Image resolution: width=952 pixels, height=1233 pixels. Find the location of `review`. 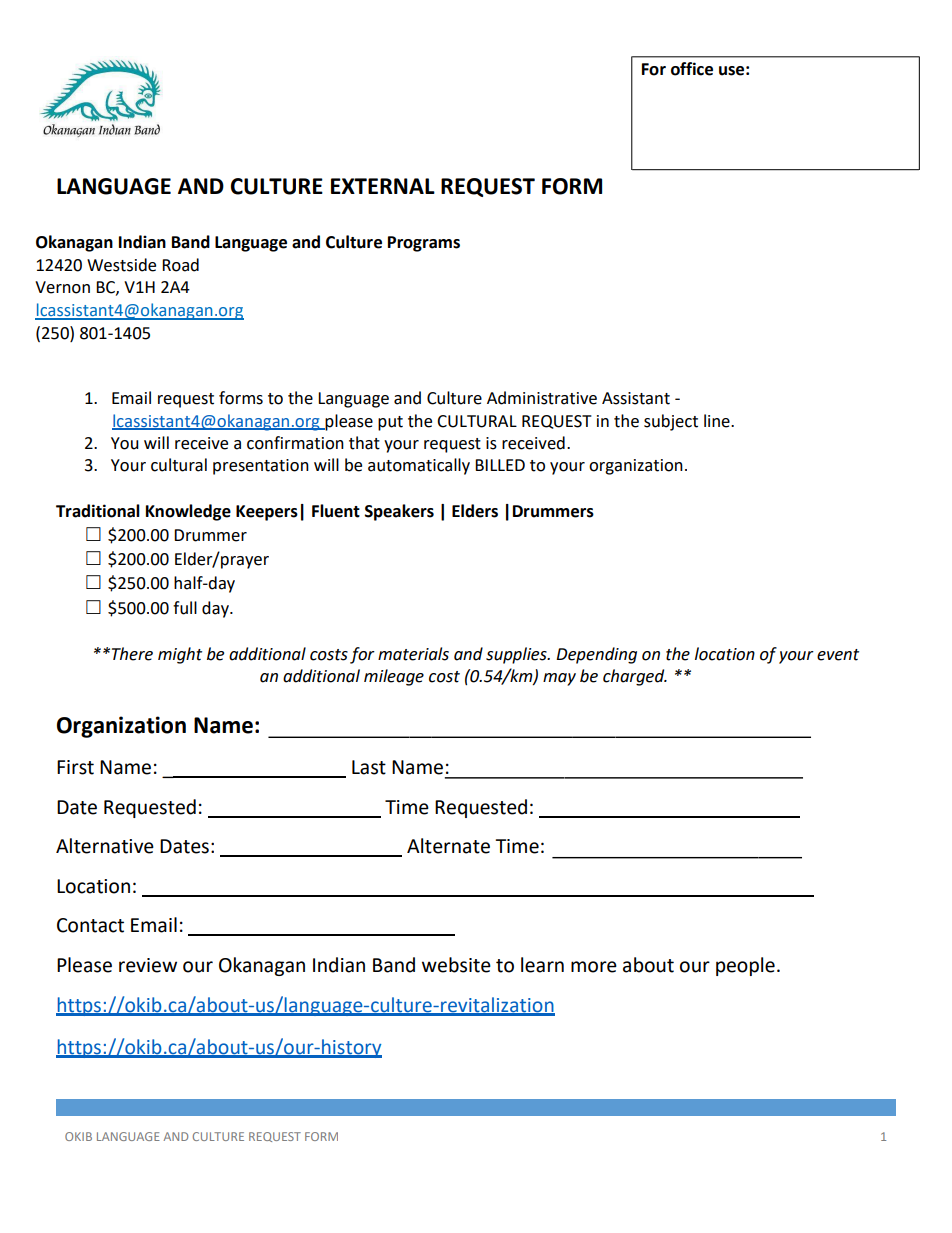

review is located at coordinates (148, 965).
